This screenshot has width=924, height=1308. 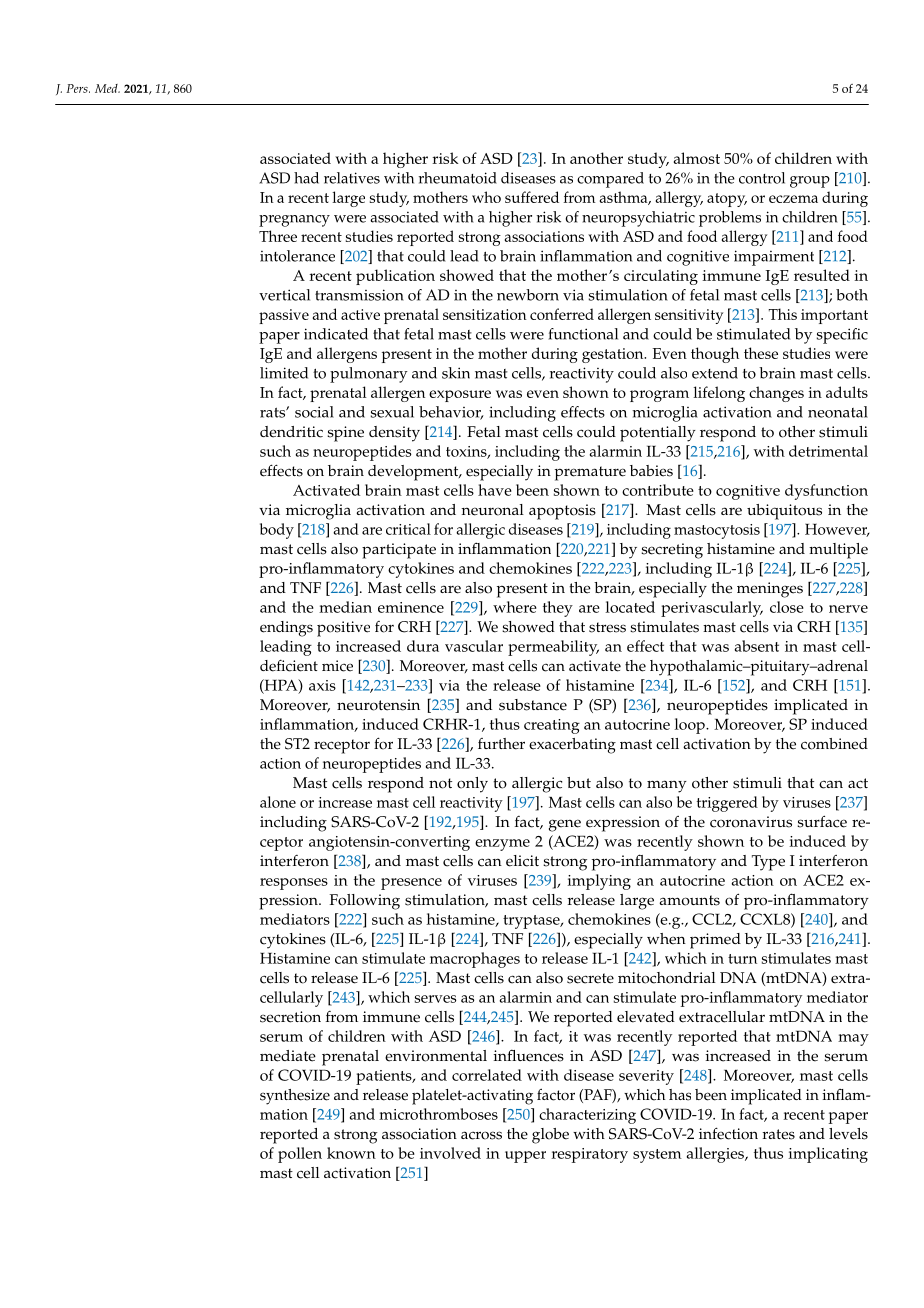 What do you see at coordinates (408, 529) in the screenshot?
I see `critical` at bounding box center [408, 529].
